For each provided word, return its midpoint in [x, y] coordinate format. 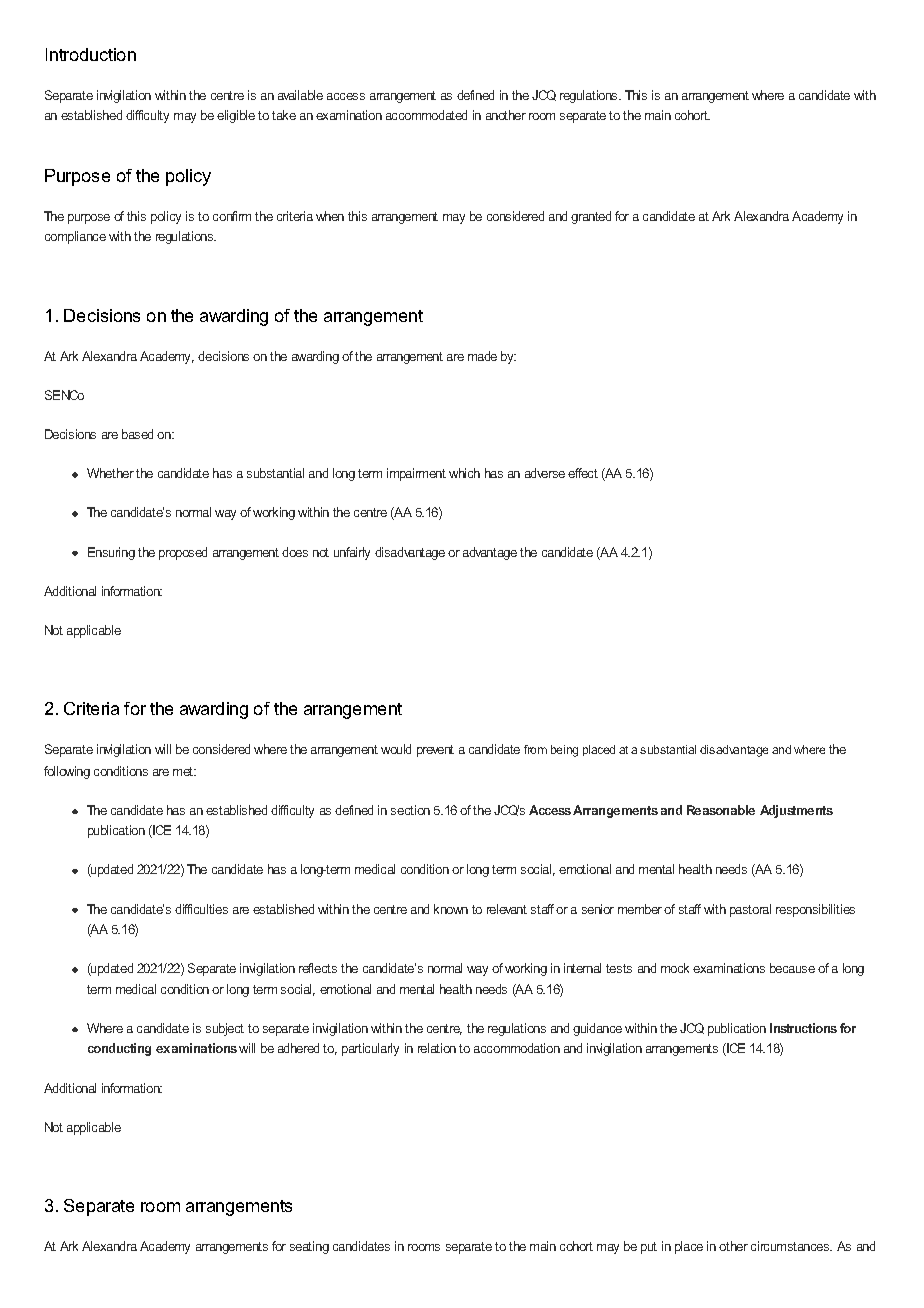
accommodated [426, 115]
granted [591, 217]
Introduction [91, 54]
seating [309, 1247]
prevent [435, 751]
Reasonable [721, 810]
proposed [183, 553]
